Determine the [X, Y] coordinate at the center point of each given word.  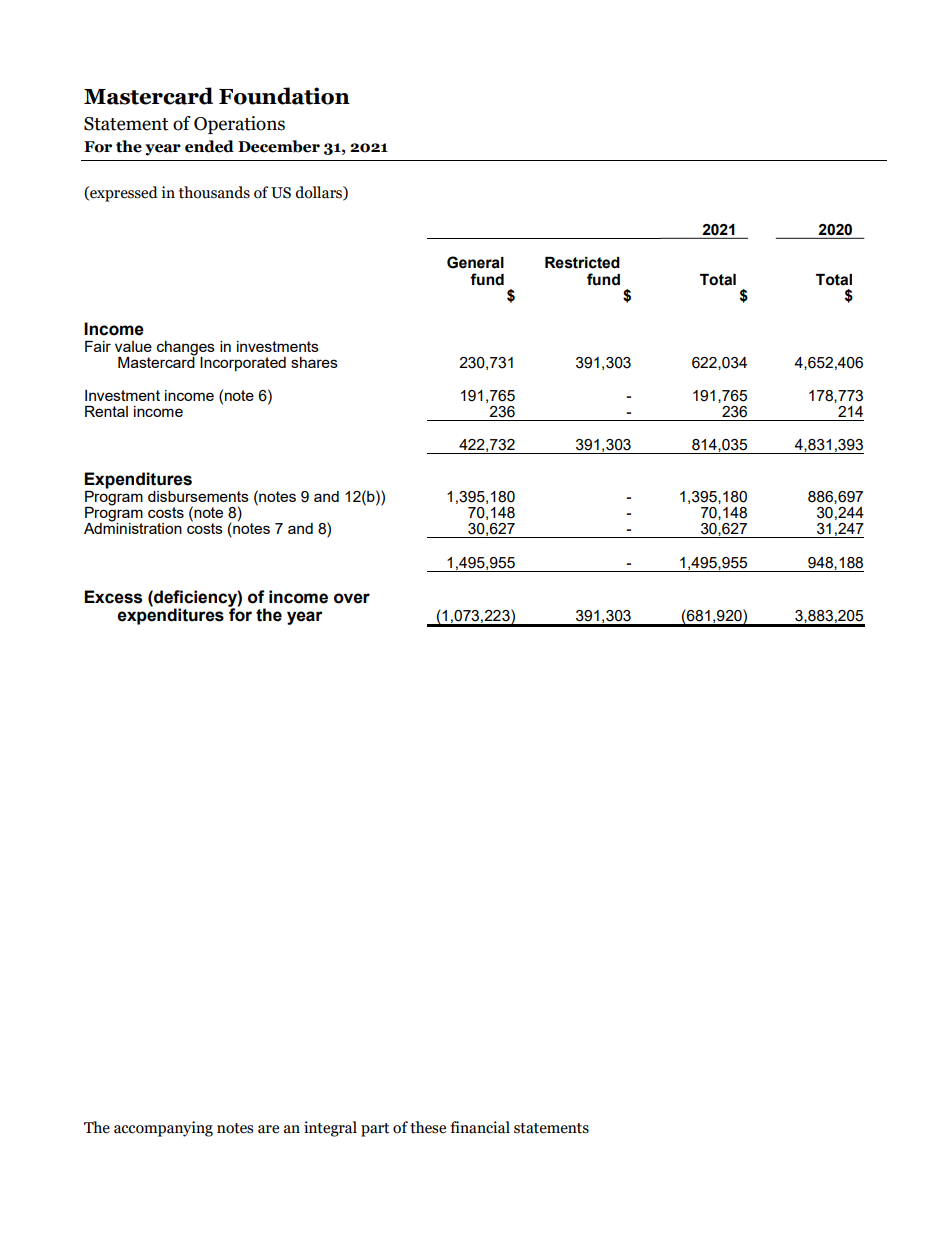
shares [314, 362]
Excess [113, 597]
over [352, 598]
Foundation [284, 96]
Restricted [582, 263]
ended [209, 146]
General [475, 262]
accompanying [163, 1129]
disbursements [198, 496]
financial [480, 1127]
